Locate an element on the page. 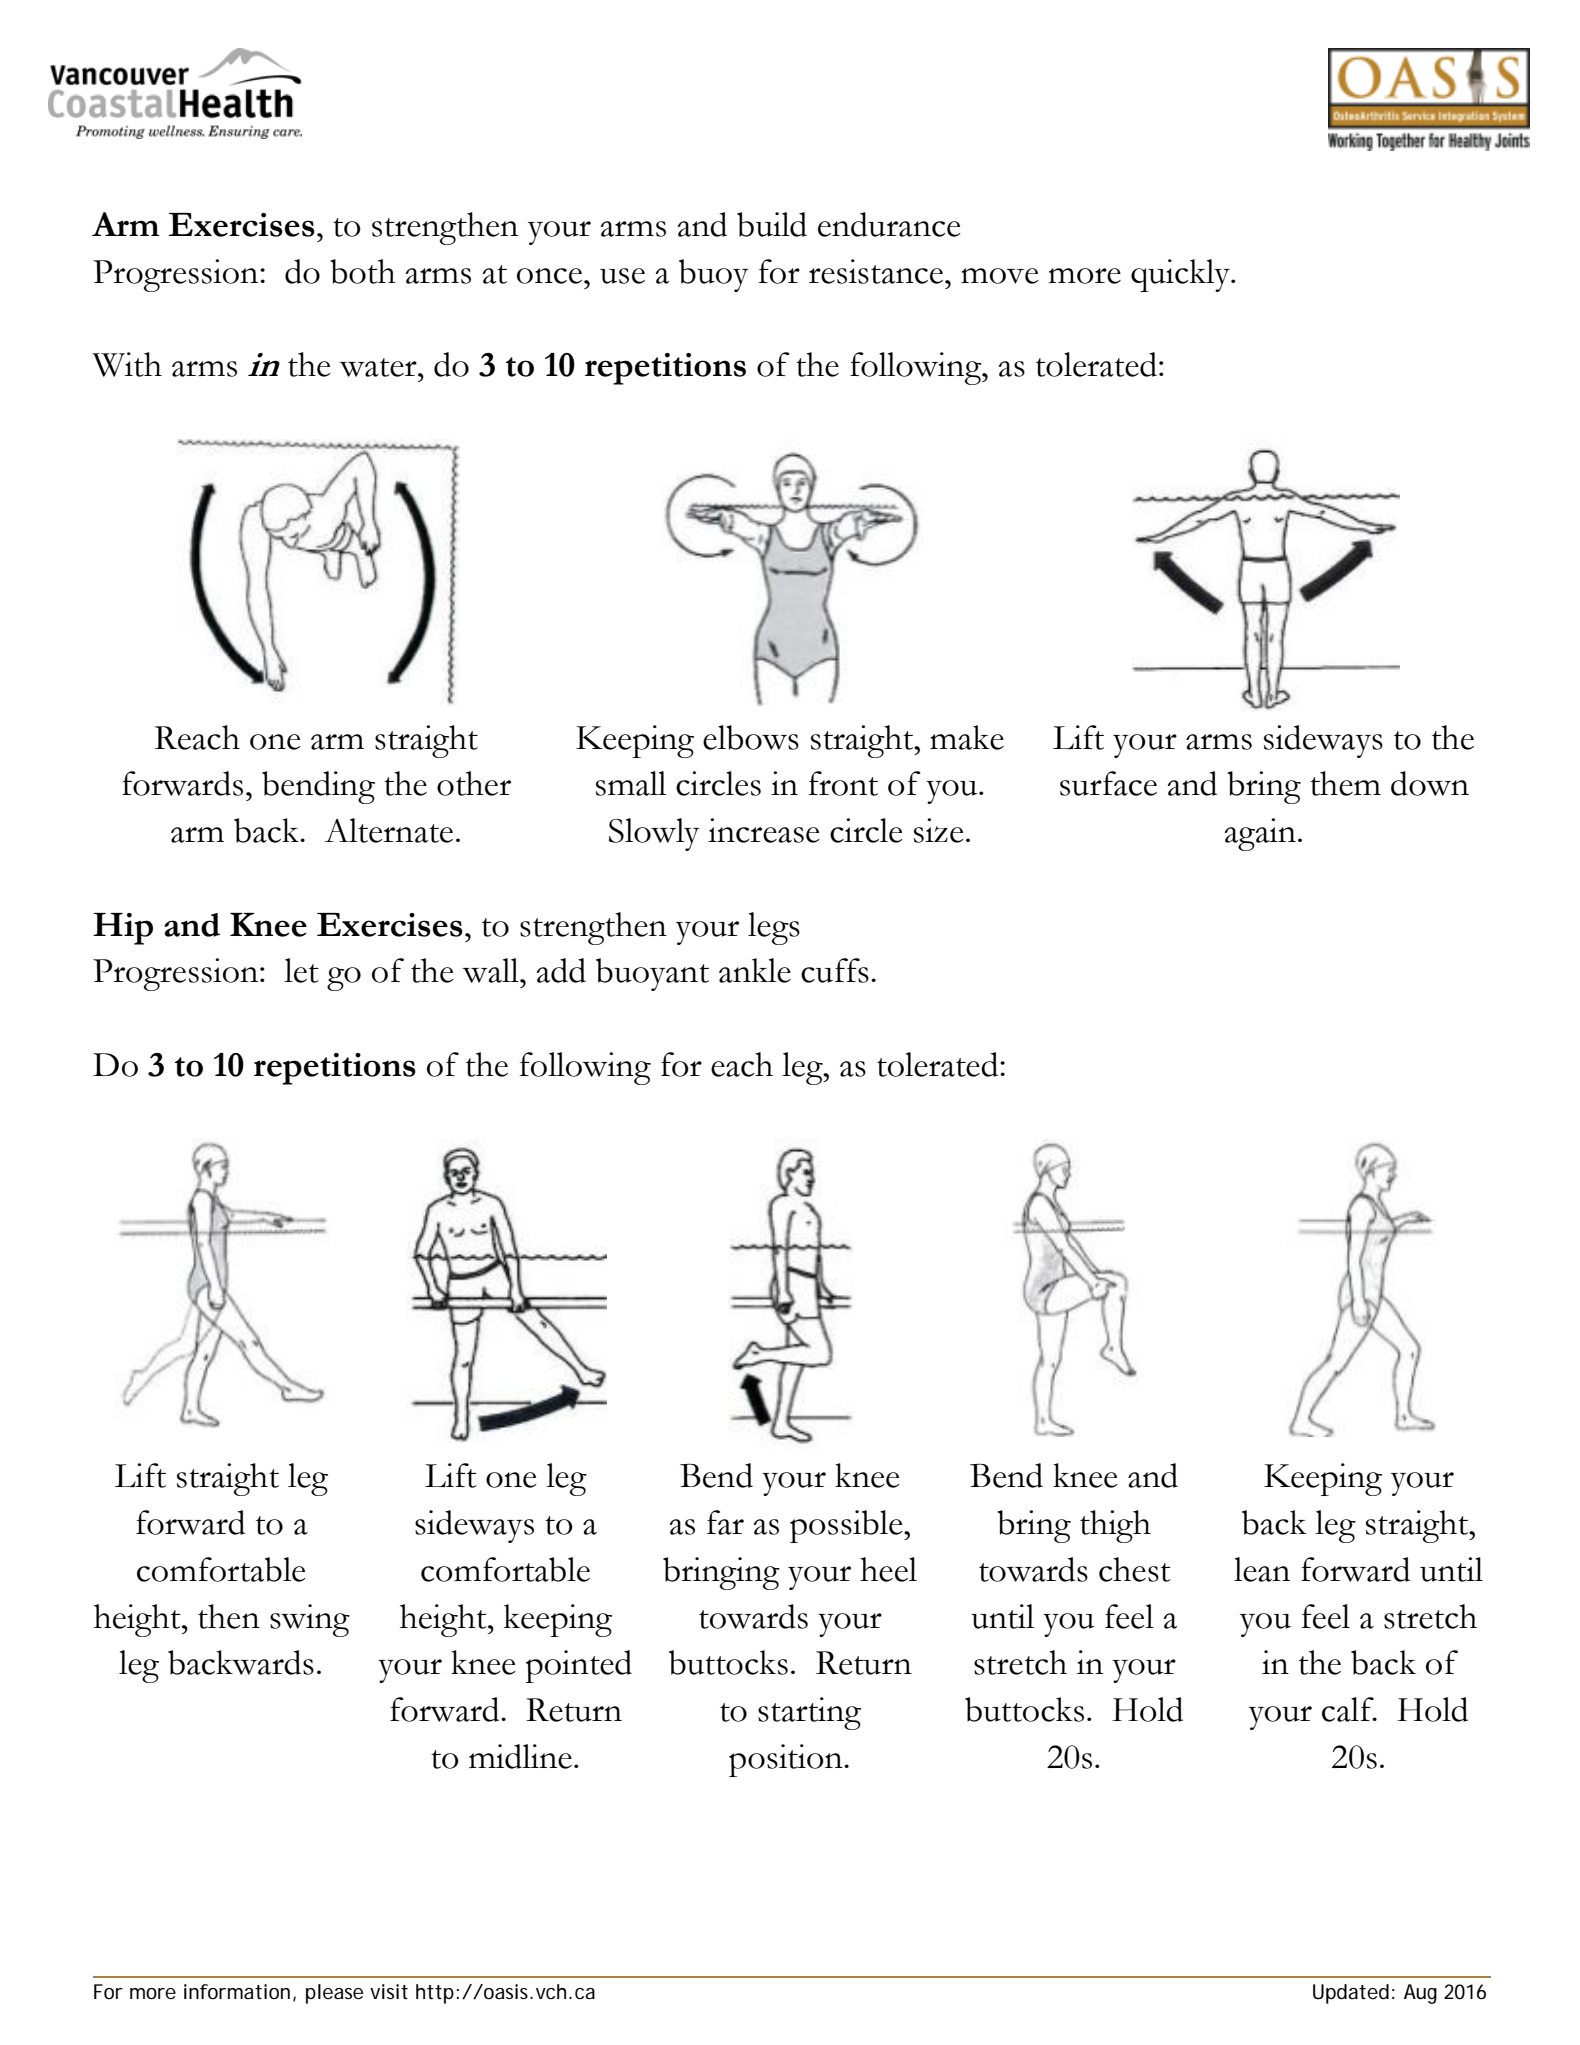 The image size is (1580, 2045). information is located at coordinates (237, 1992).
